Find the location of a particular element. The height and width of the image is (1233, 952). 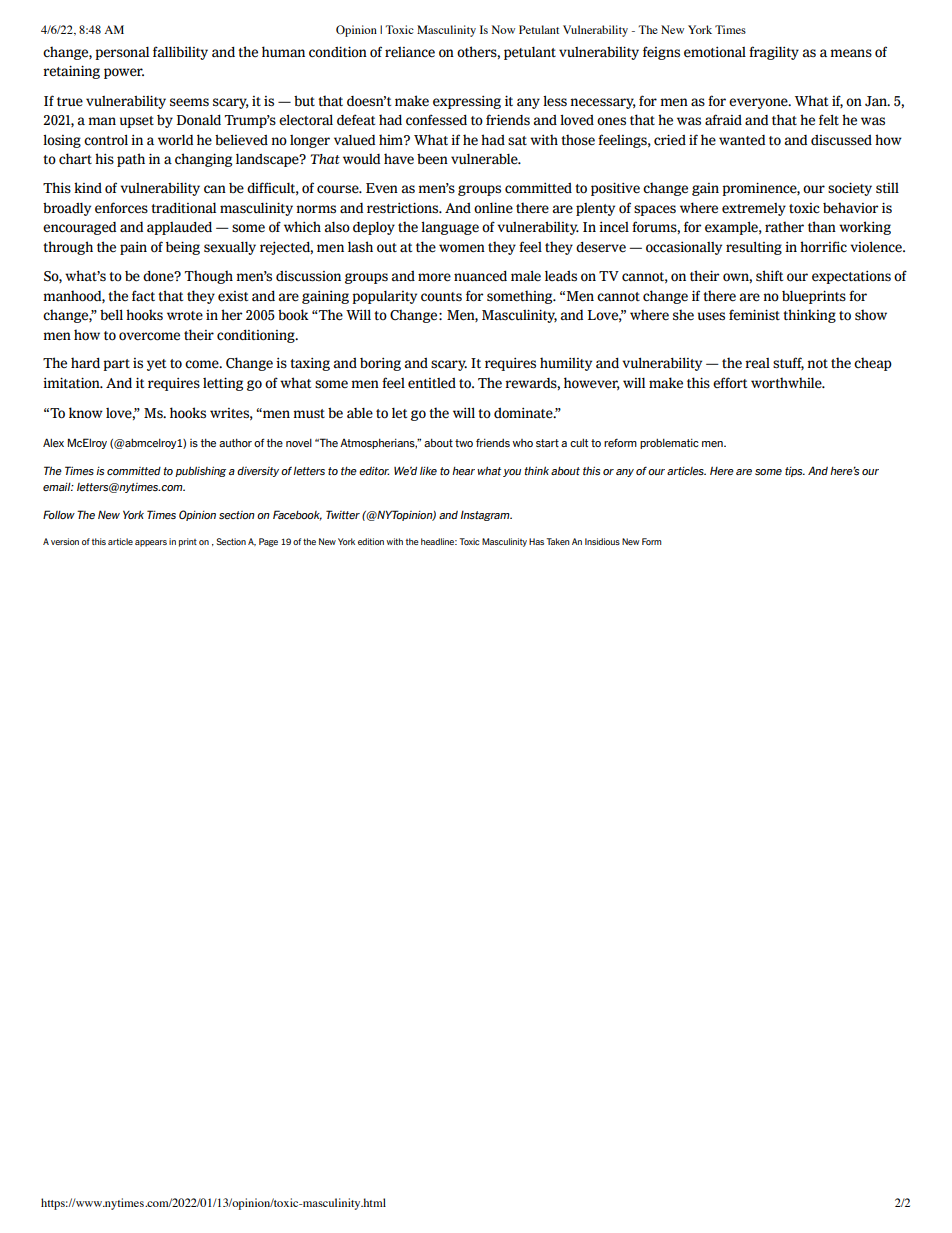

reliance is located at coordinates (410, 52).
